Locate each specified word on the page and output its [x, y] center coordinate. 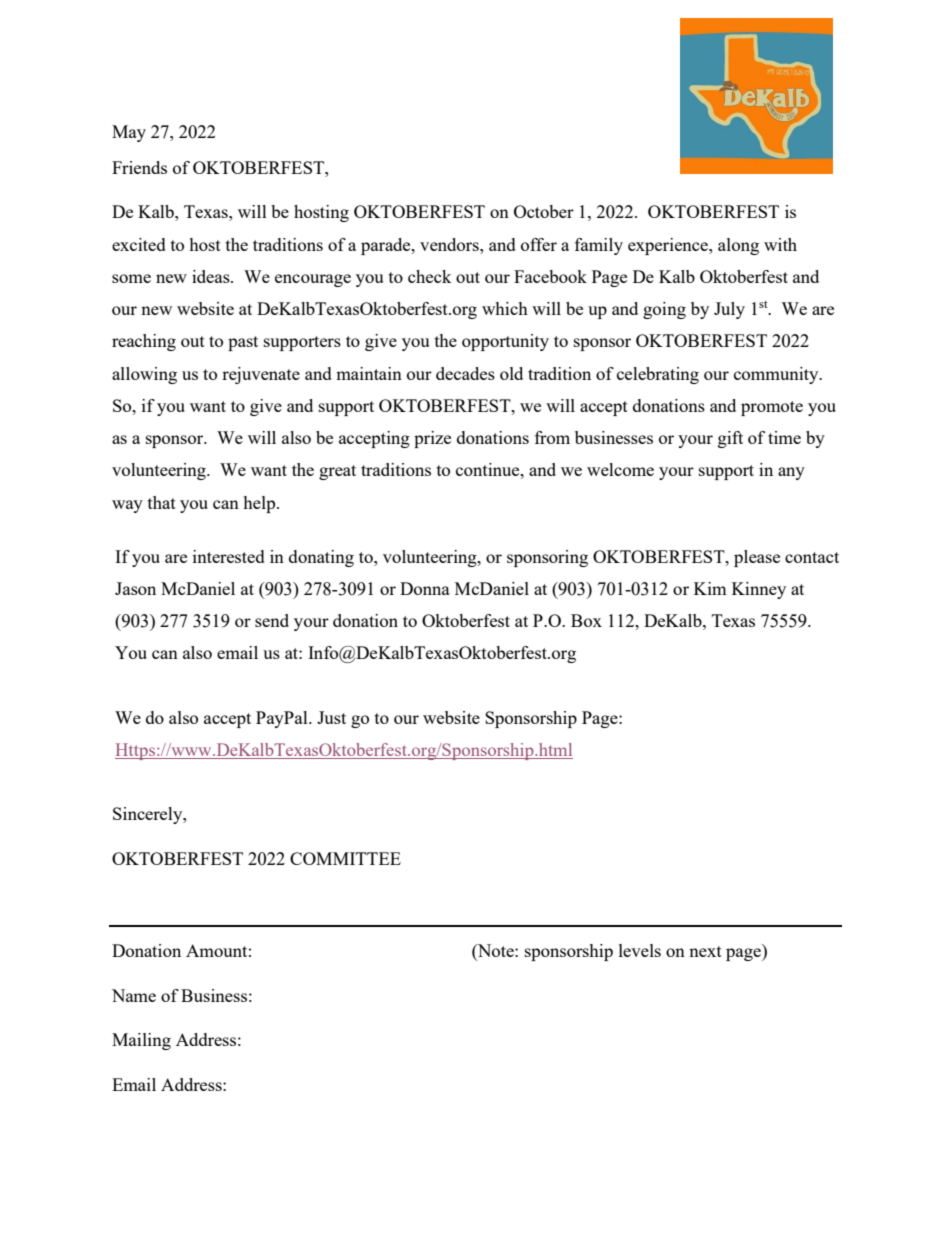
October [544, 211]
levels [640, 950]
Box [586, 620]
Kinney [759, 590]
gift [730, 439]
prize [432, 439]
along [738, 246]
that [162, 502]
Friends [139, 167]
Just [331, 717]
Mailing [141, 1041]
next [705, 951]
